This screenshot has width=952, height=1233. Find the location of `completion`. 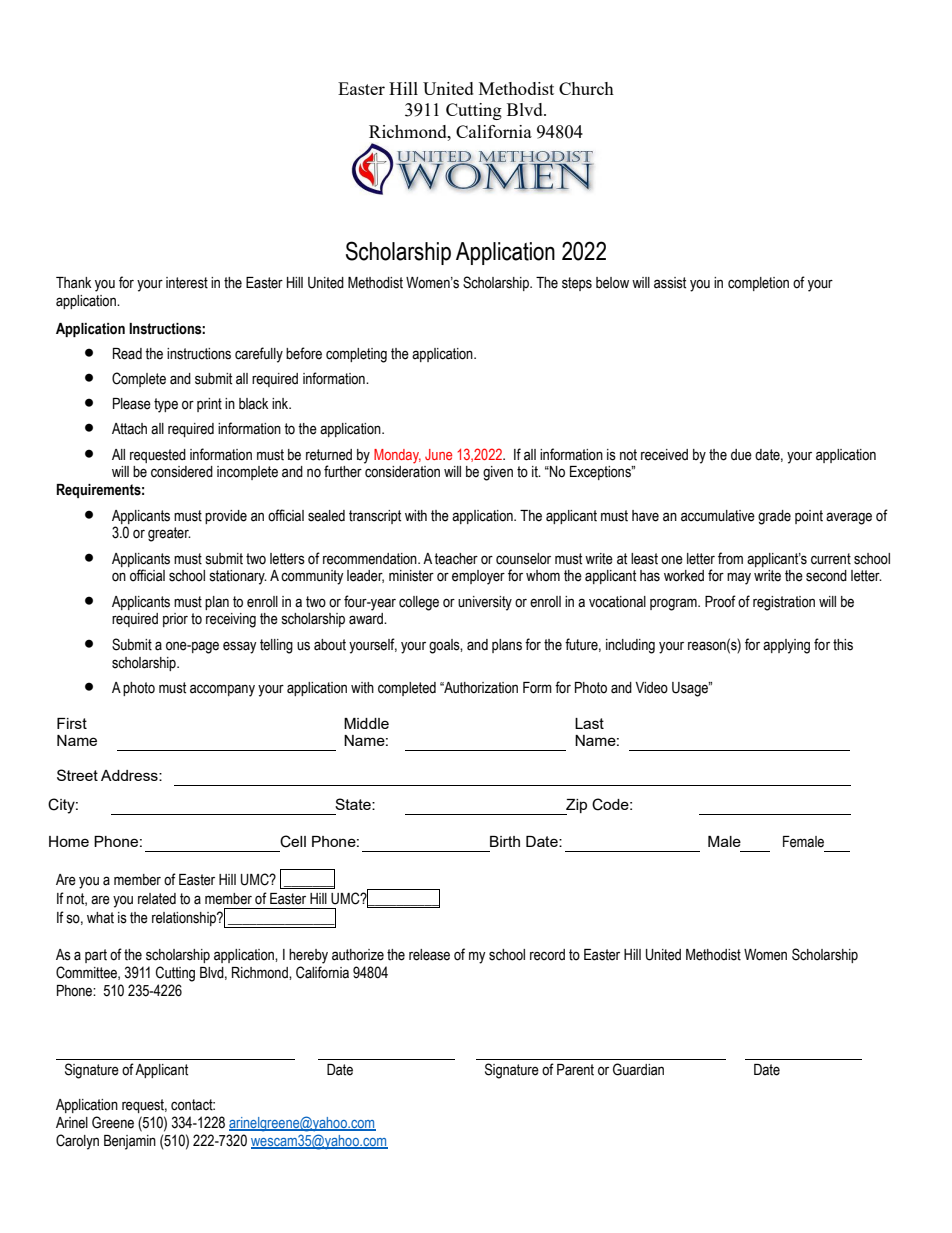

completion is located at coordinates (758, 284).
